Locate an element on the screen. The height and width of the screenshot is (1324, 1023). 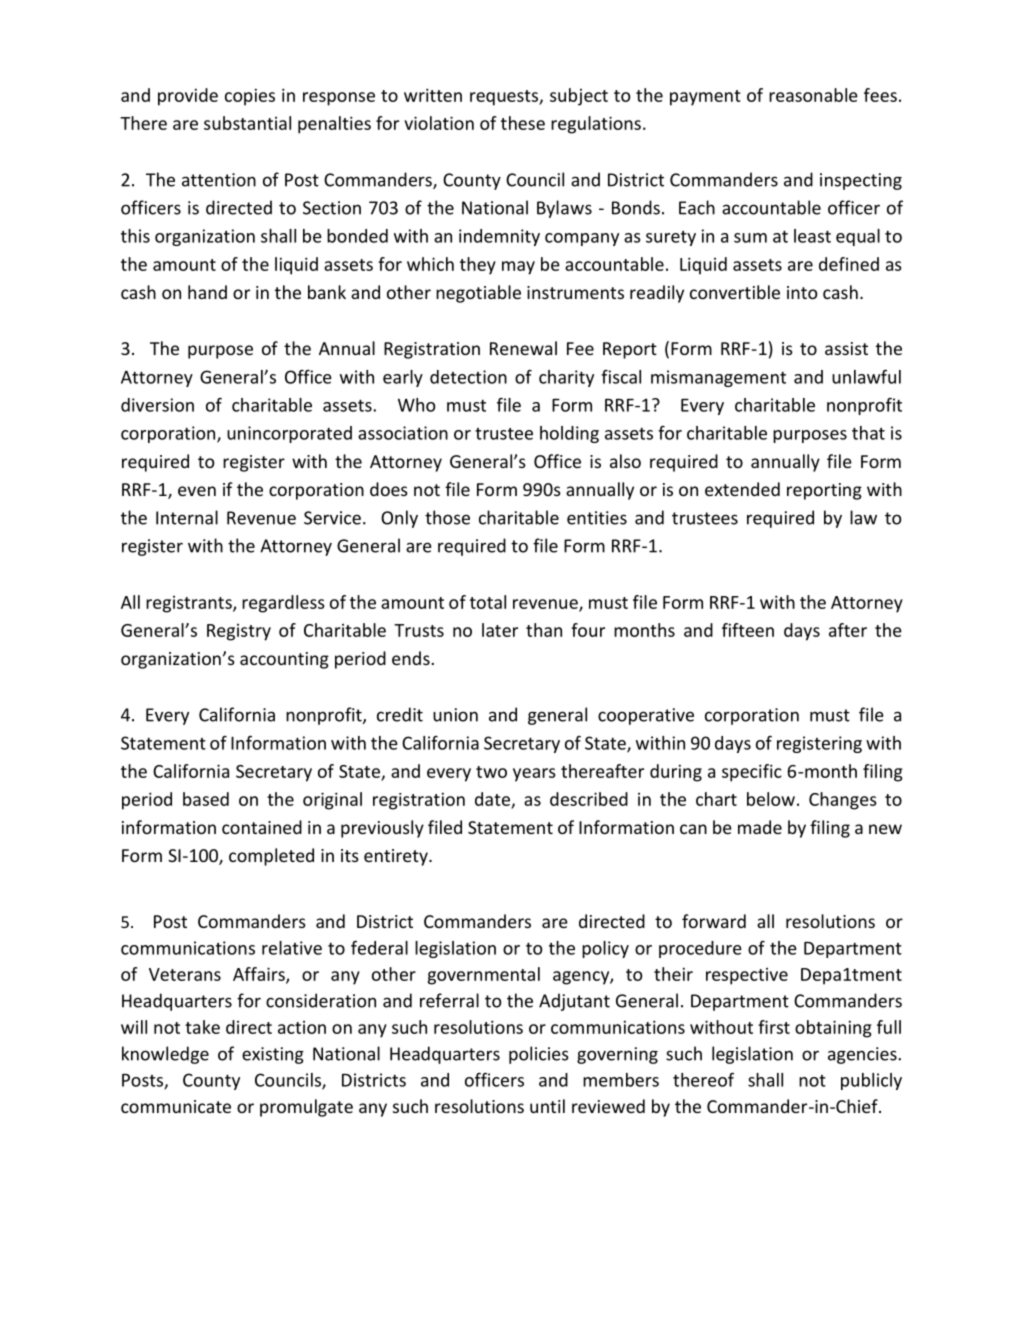
two is located at coordinates (491, 772).
